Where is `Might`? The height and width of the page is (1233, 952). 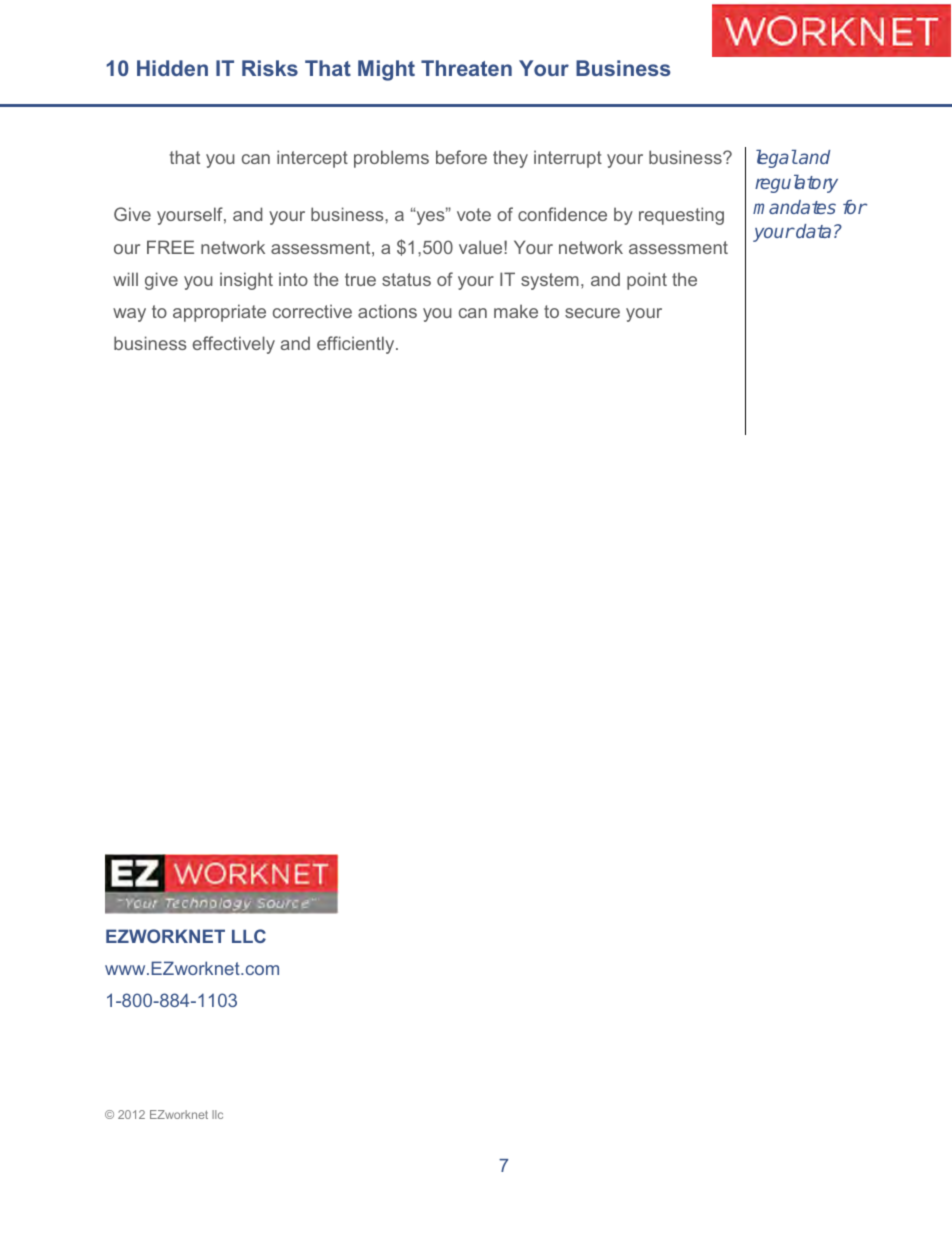 Might is located at coordinates (386, 70).
